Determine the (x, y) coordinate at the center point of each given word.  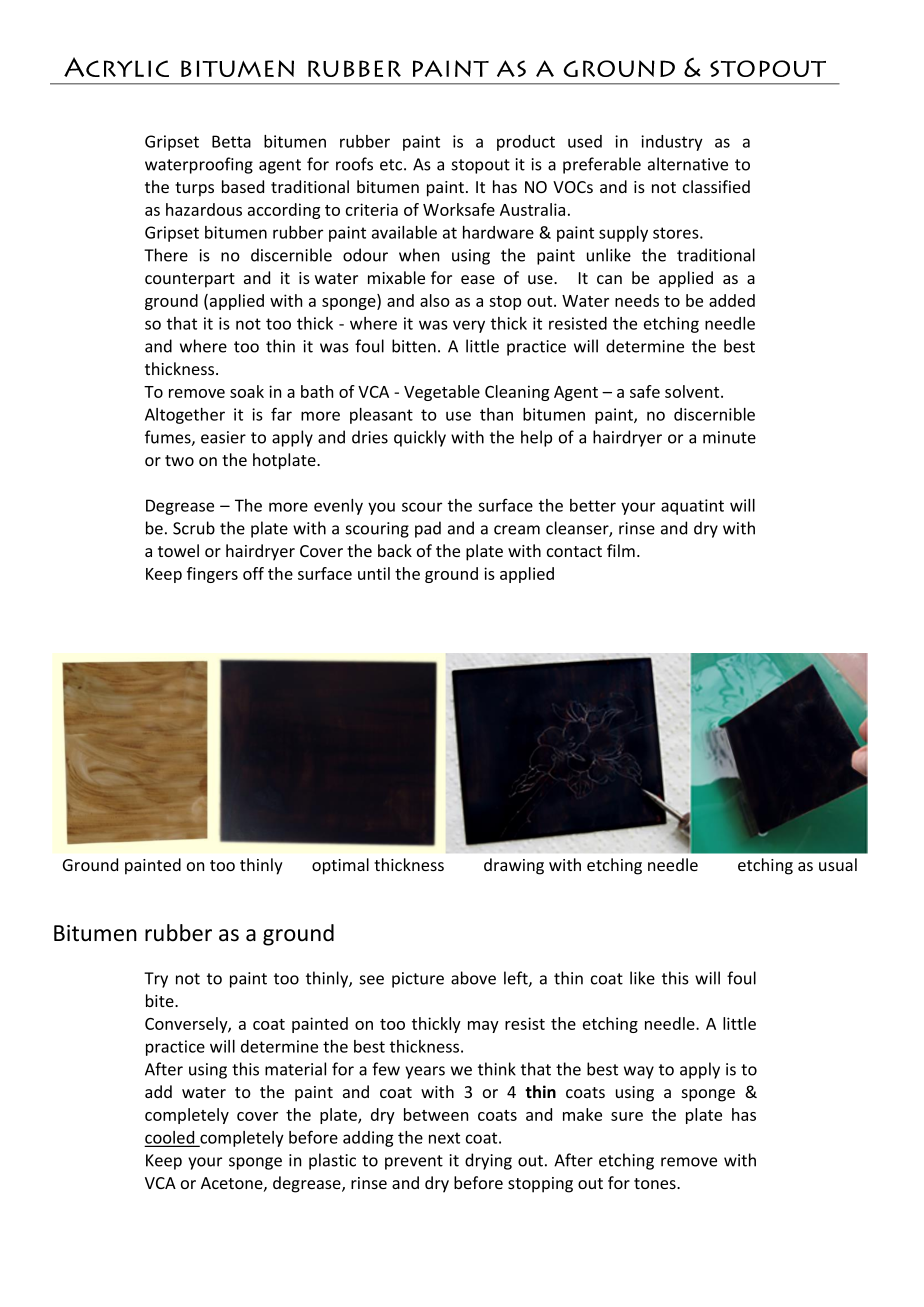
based (243, 186)
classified (716, 186)
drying (488, 1161)
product (526, 143)
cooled (171, 1138)
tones (656, 1183)
